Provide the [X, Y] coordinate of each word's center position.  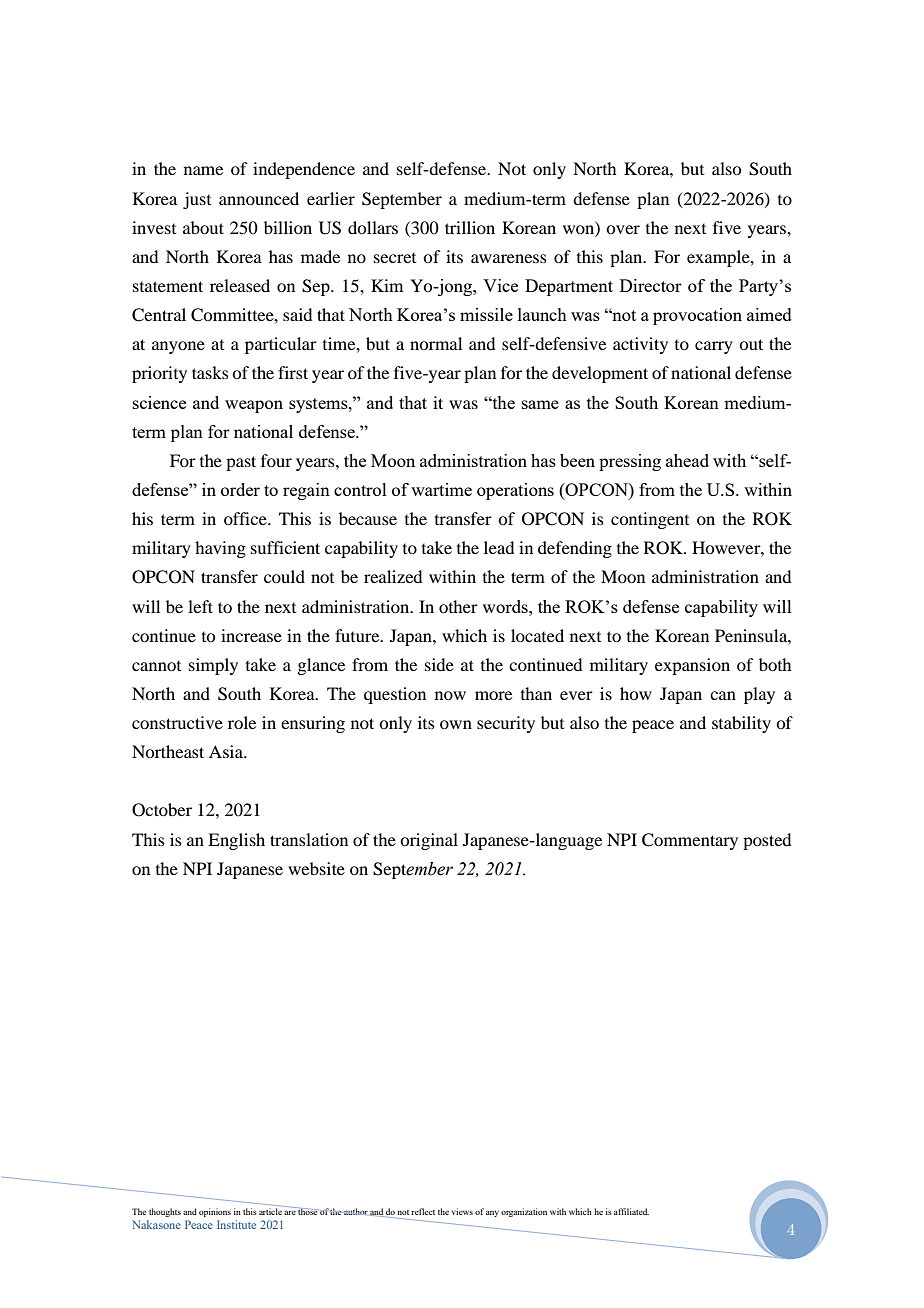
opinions [215, 1212]
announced [259, 198]
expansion [692, 666]
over [623, 229]
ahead [687, 460]
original [429, 841]
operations [515, 491]
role [242, 722]
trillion [470, 227]
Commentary [690, 841]
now [450, 695]
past [241, 463]
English [236, 841]
